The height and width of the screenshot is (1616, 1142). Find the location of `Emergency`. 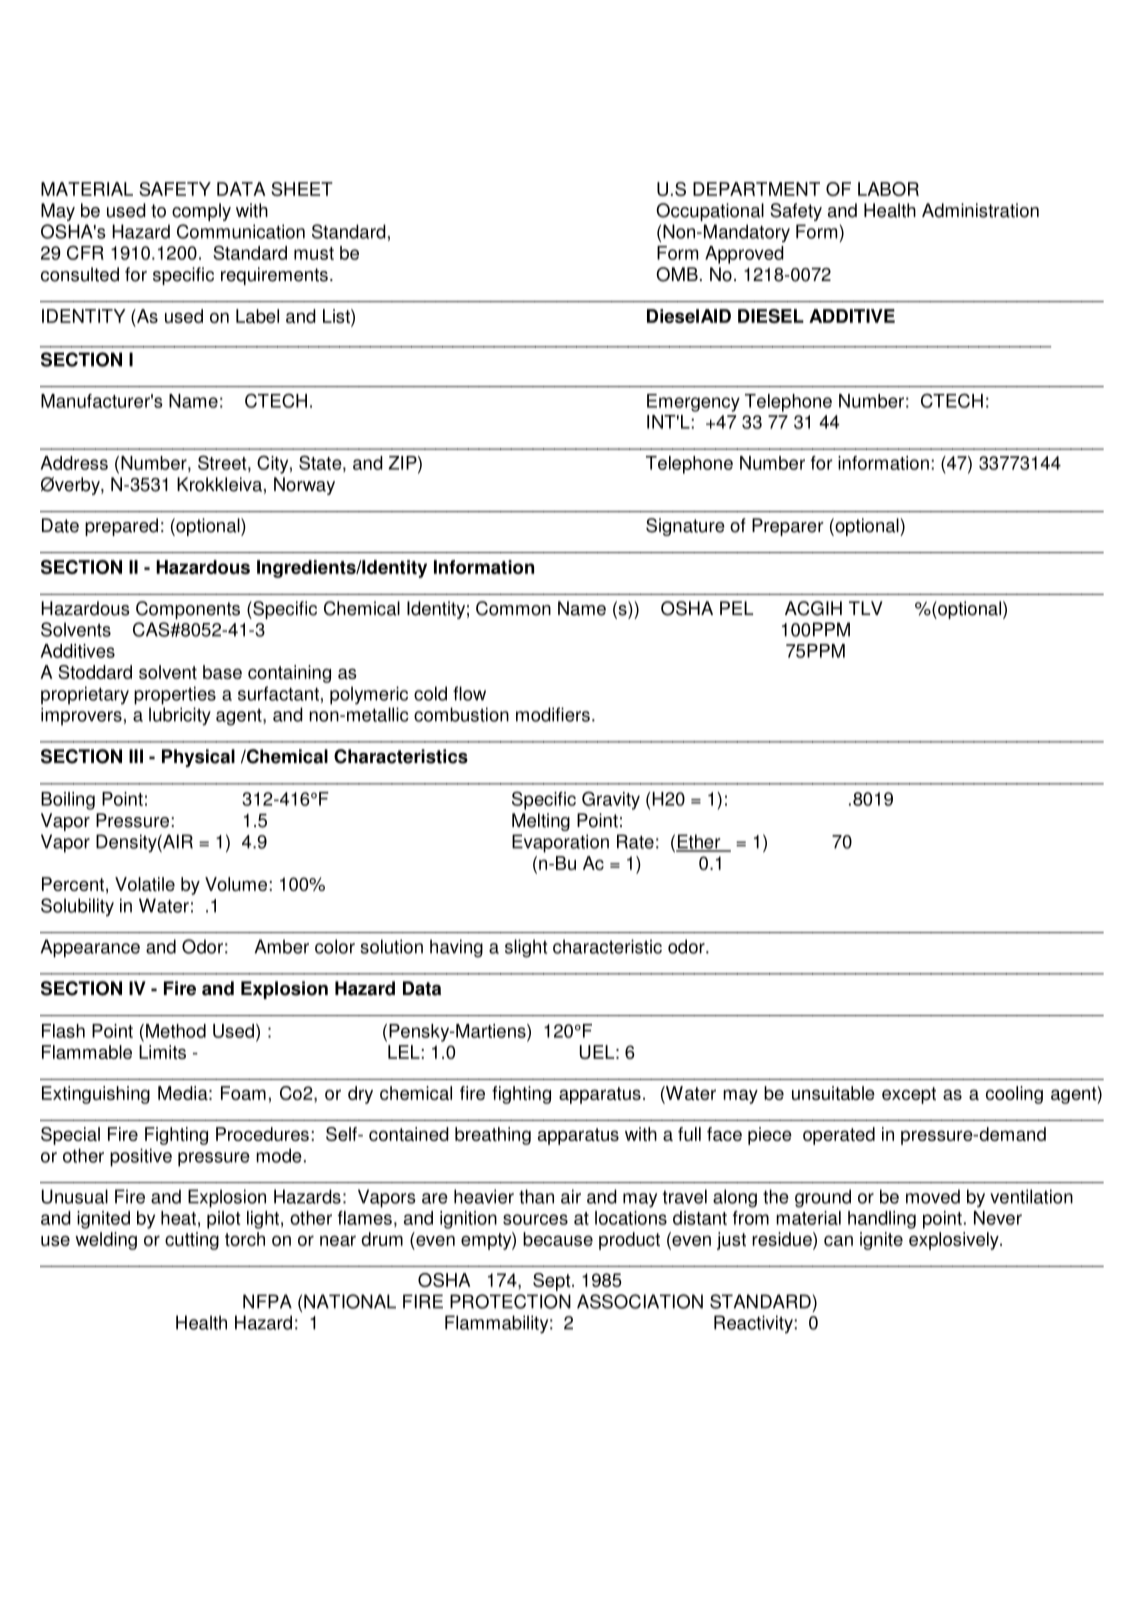

Emergency is located at coordinates (693, 403).
